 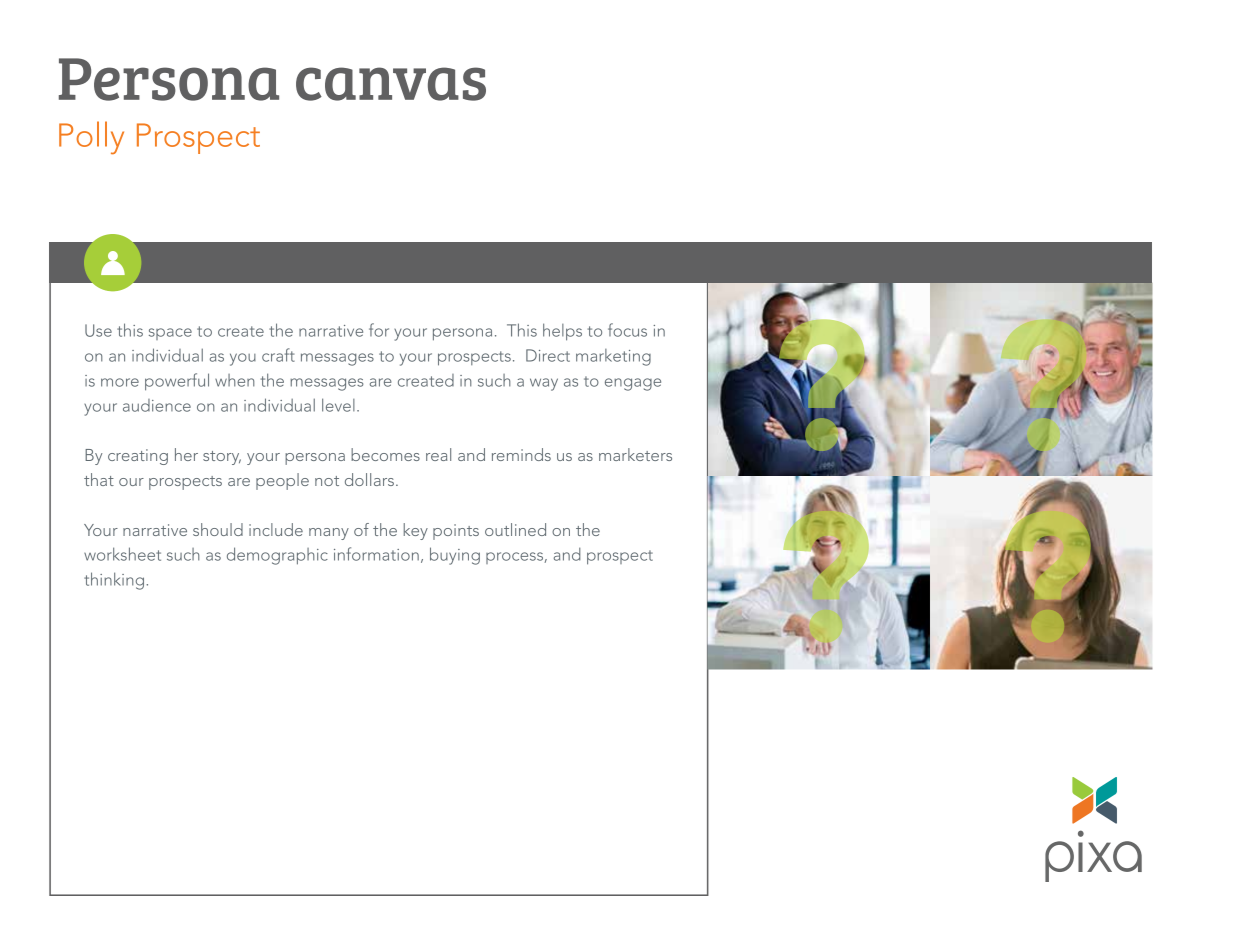 What do you see at coordinates (613, 357) in the screenshot?
I see `marketing` at bounding box center [613, 357].
